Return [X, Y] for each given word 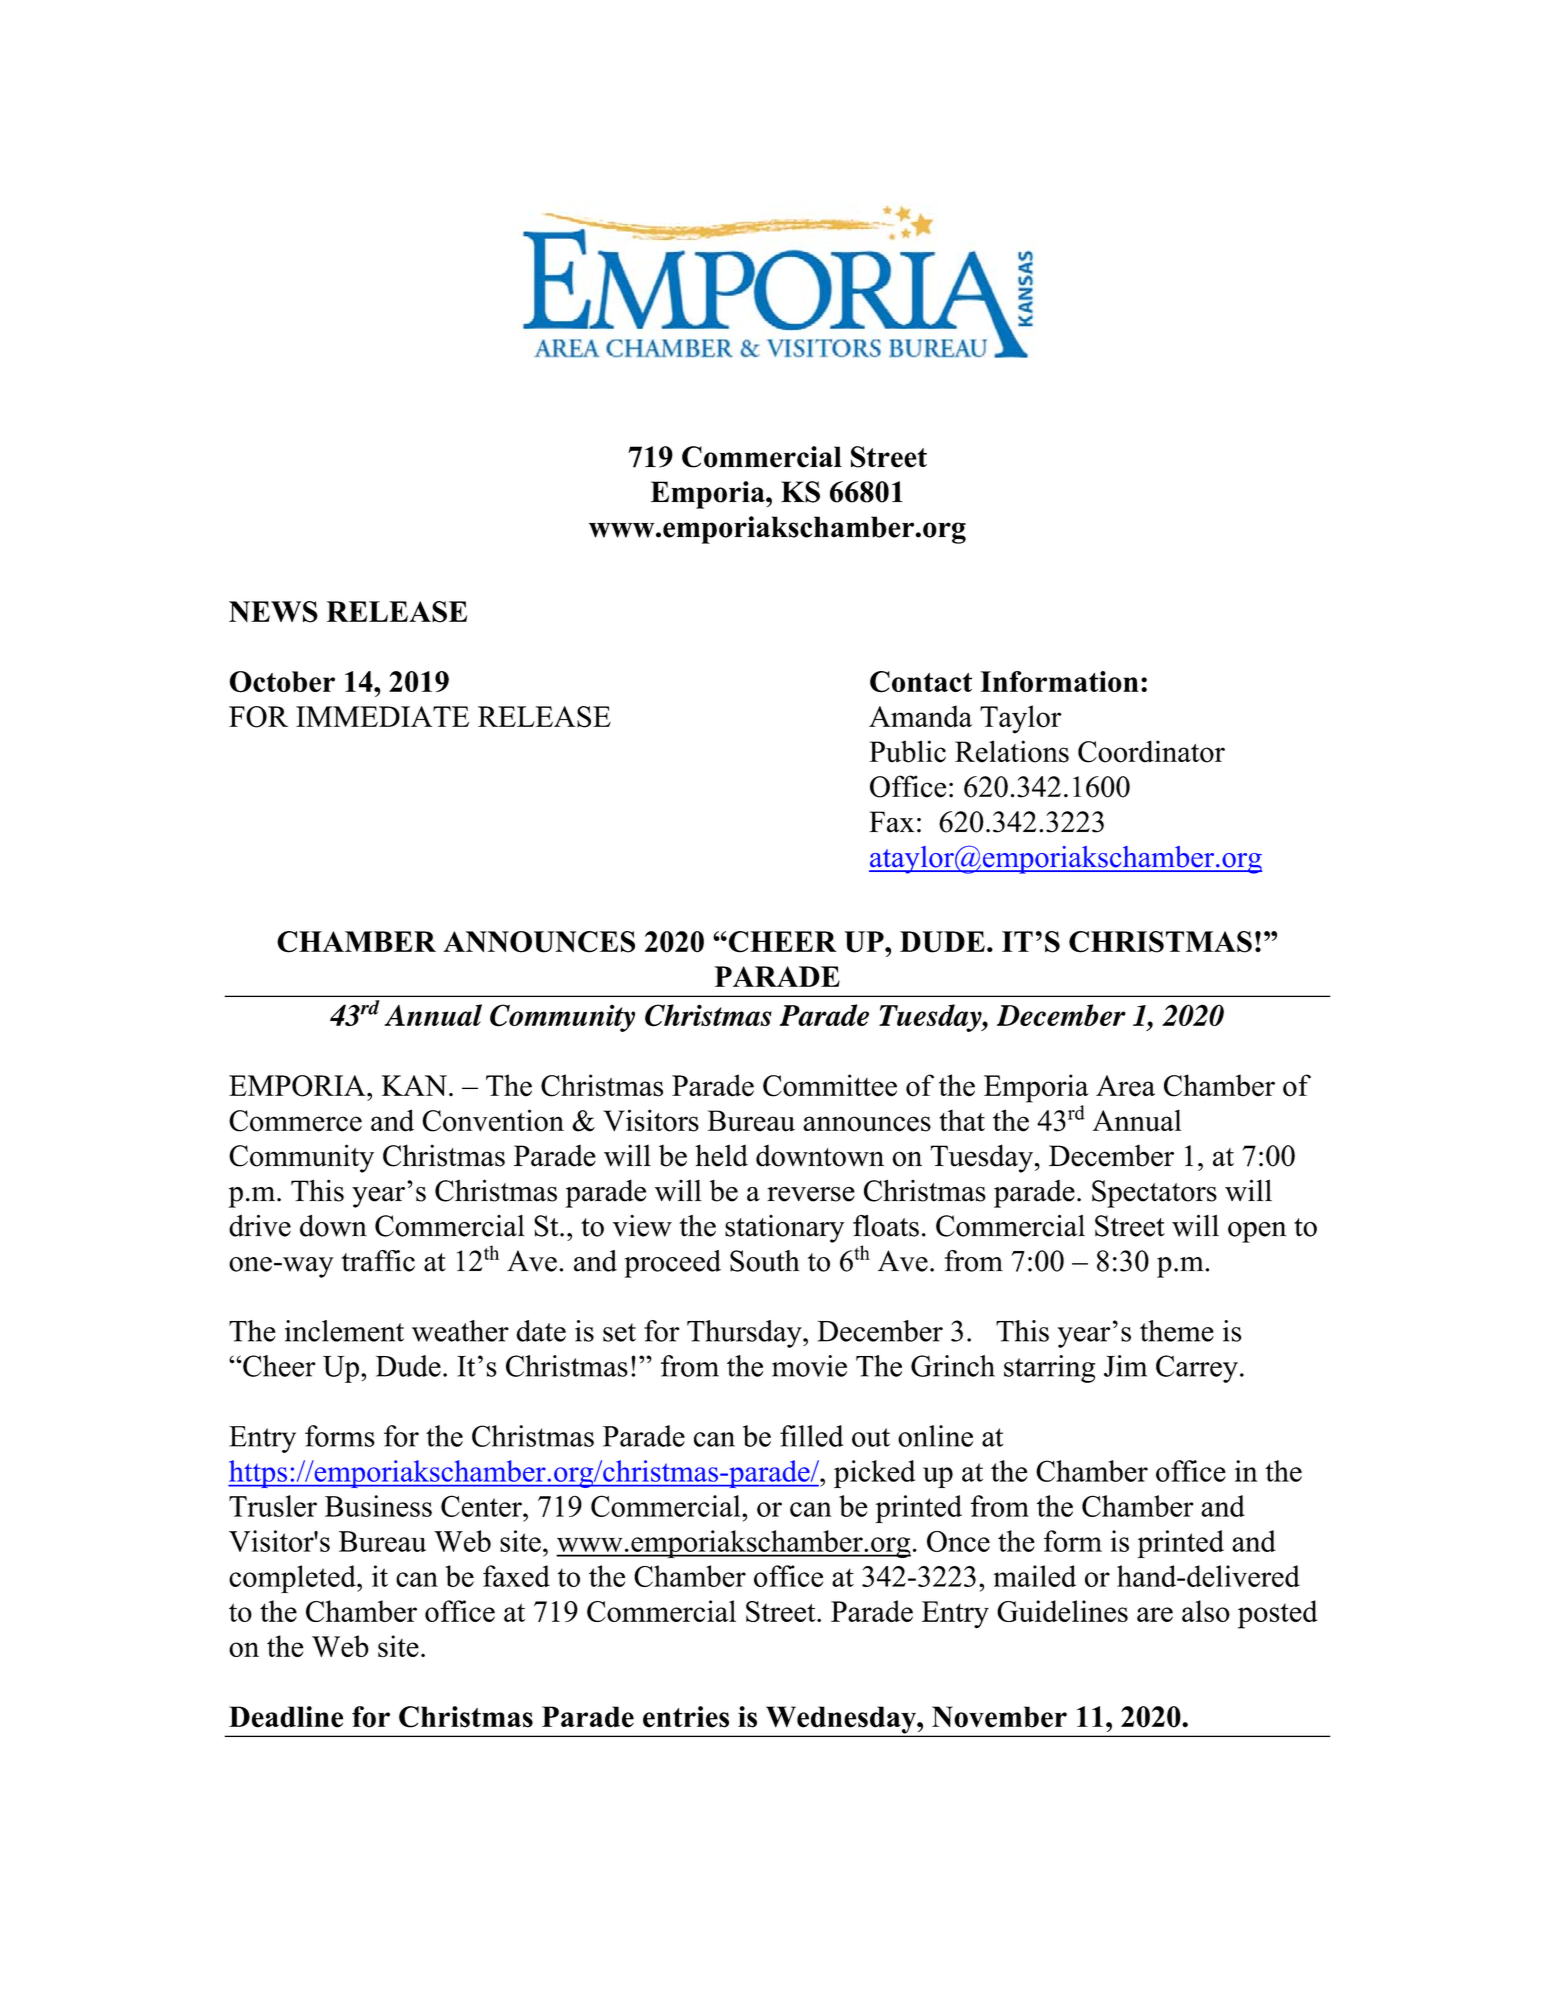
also [1206, 1611]
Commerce [295, 1121]
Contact [921, 682]
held [721, 1155]
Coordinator [1151, 751]
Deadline [286, 1717]
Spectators [1154, 1194]
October [282, 682]
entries [686, 1717]
